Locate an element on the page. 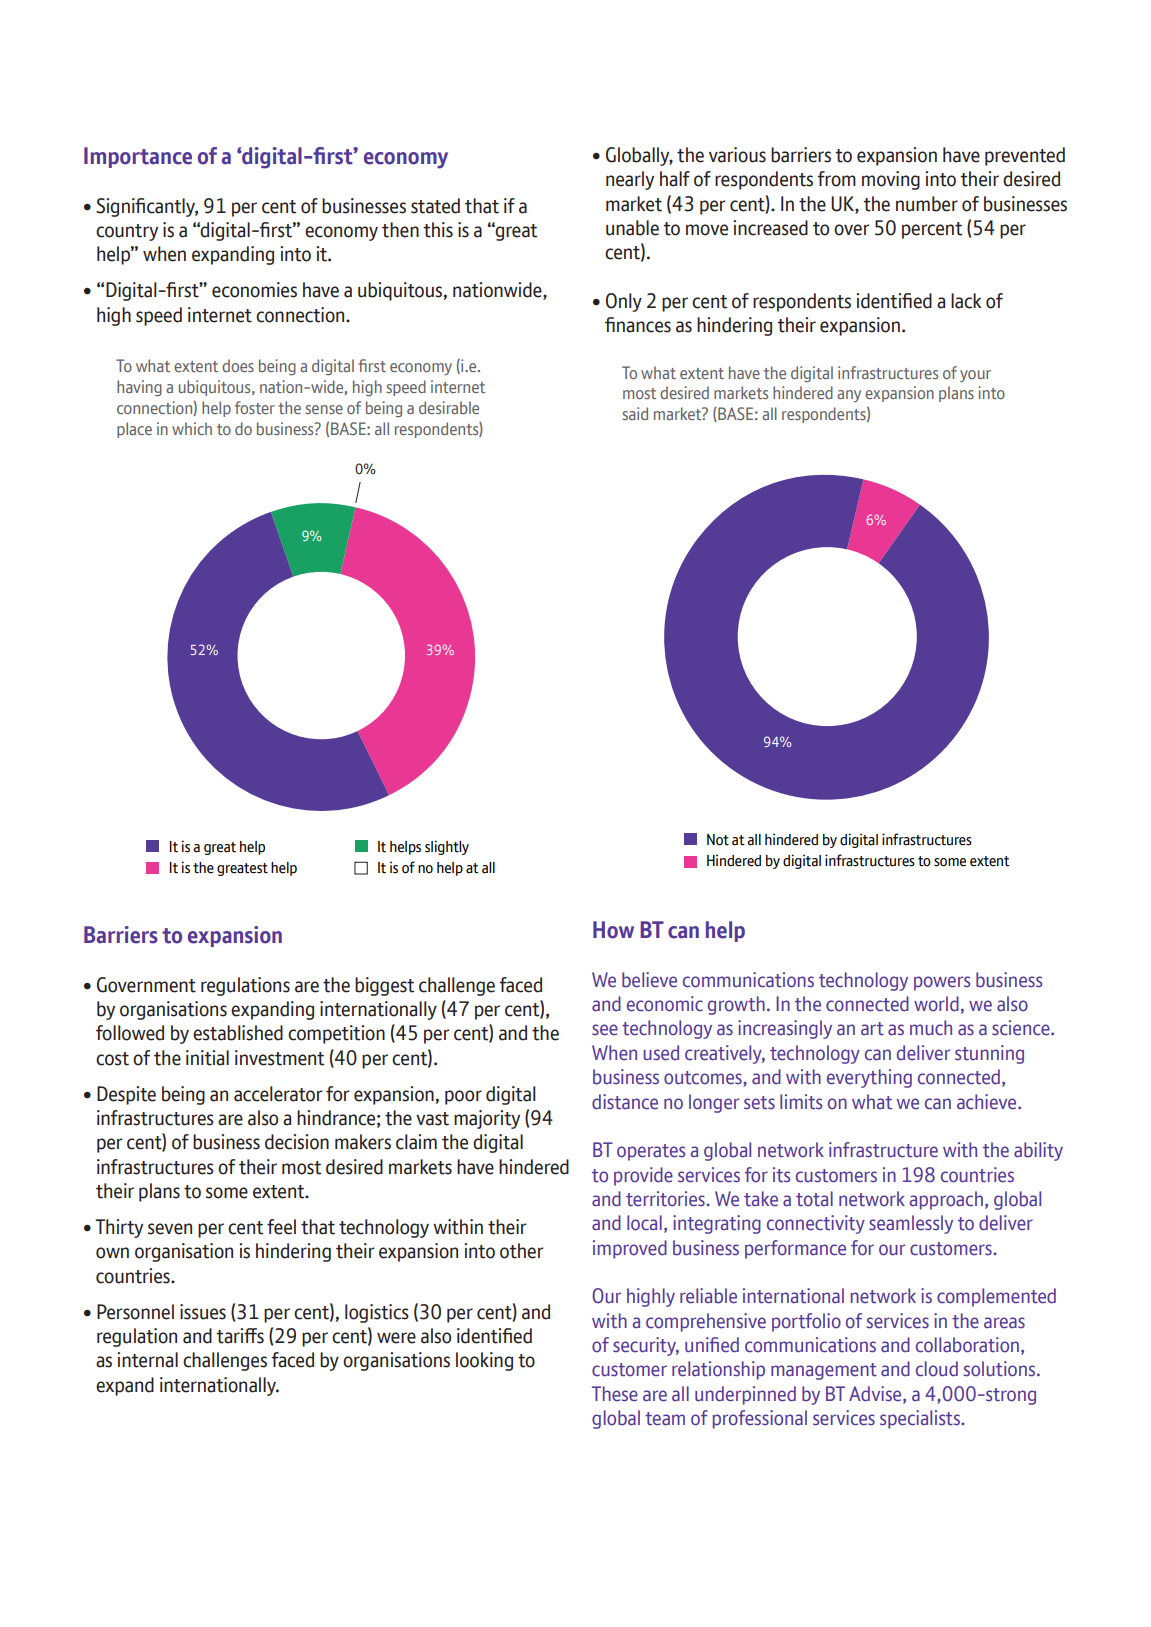 The width and height of the document is (1151, 1627). initial is located at coordinates (207, 1058).
